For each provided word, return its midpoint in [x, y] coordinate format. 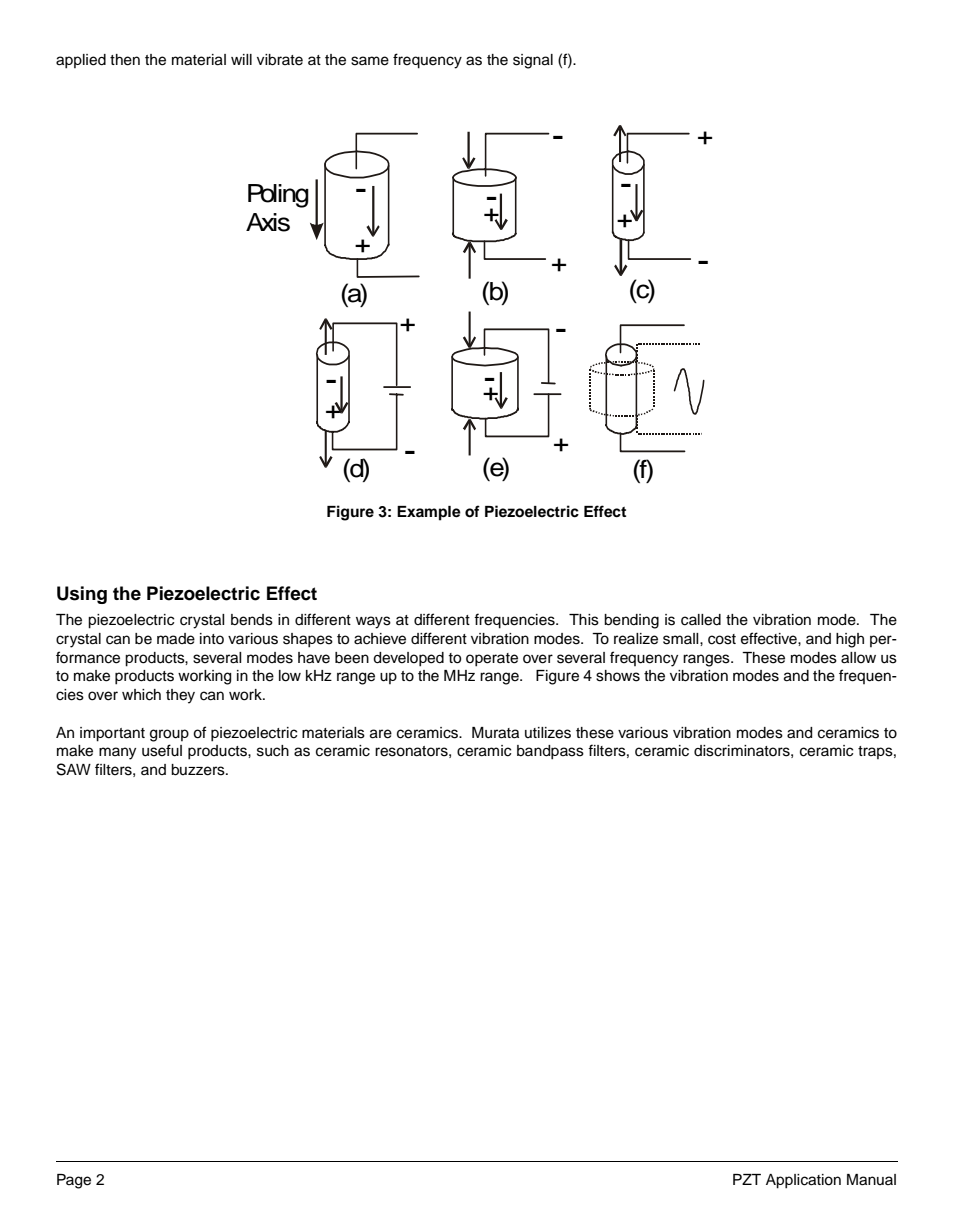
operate [492, 660]
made [176, 639]
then [125, 60]
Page [74, 1181]
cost [722, 639]
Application [803, 1181]
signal [533, 61]
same [370, 61]
